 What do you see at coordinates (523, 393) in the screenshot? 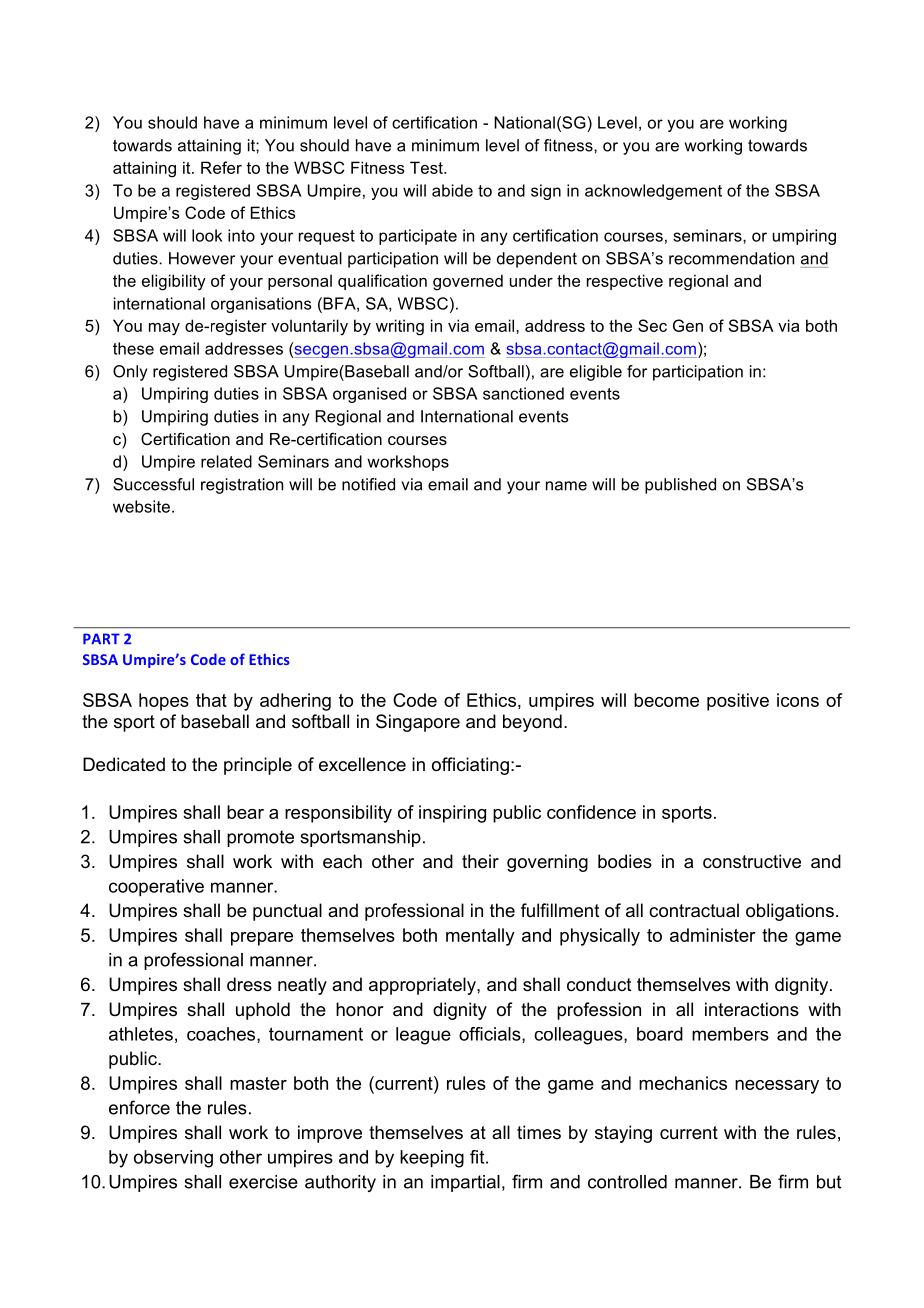
I see `sanctioned` at bounding box center [523, 393].
